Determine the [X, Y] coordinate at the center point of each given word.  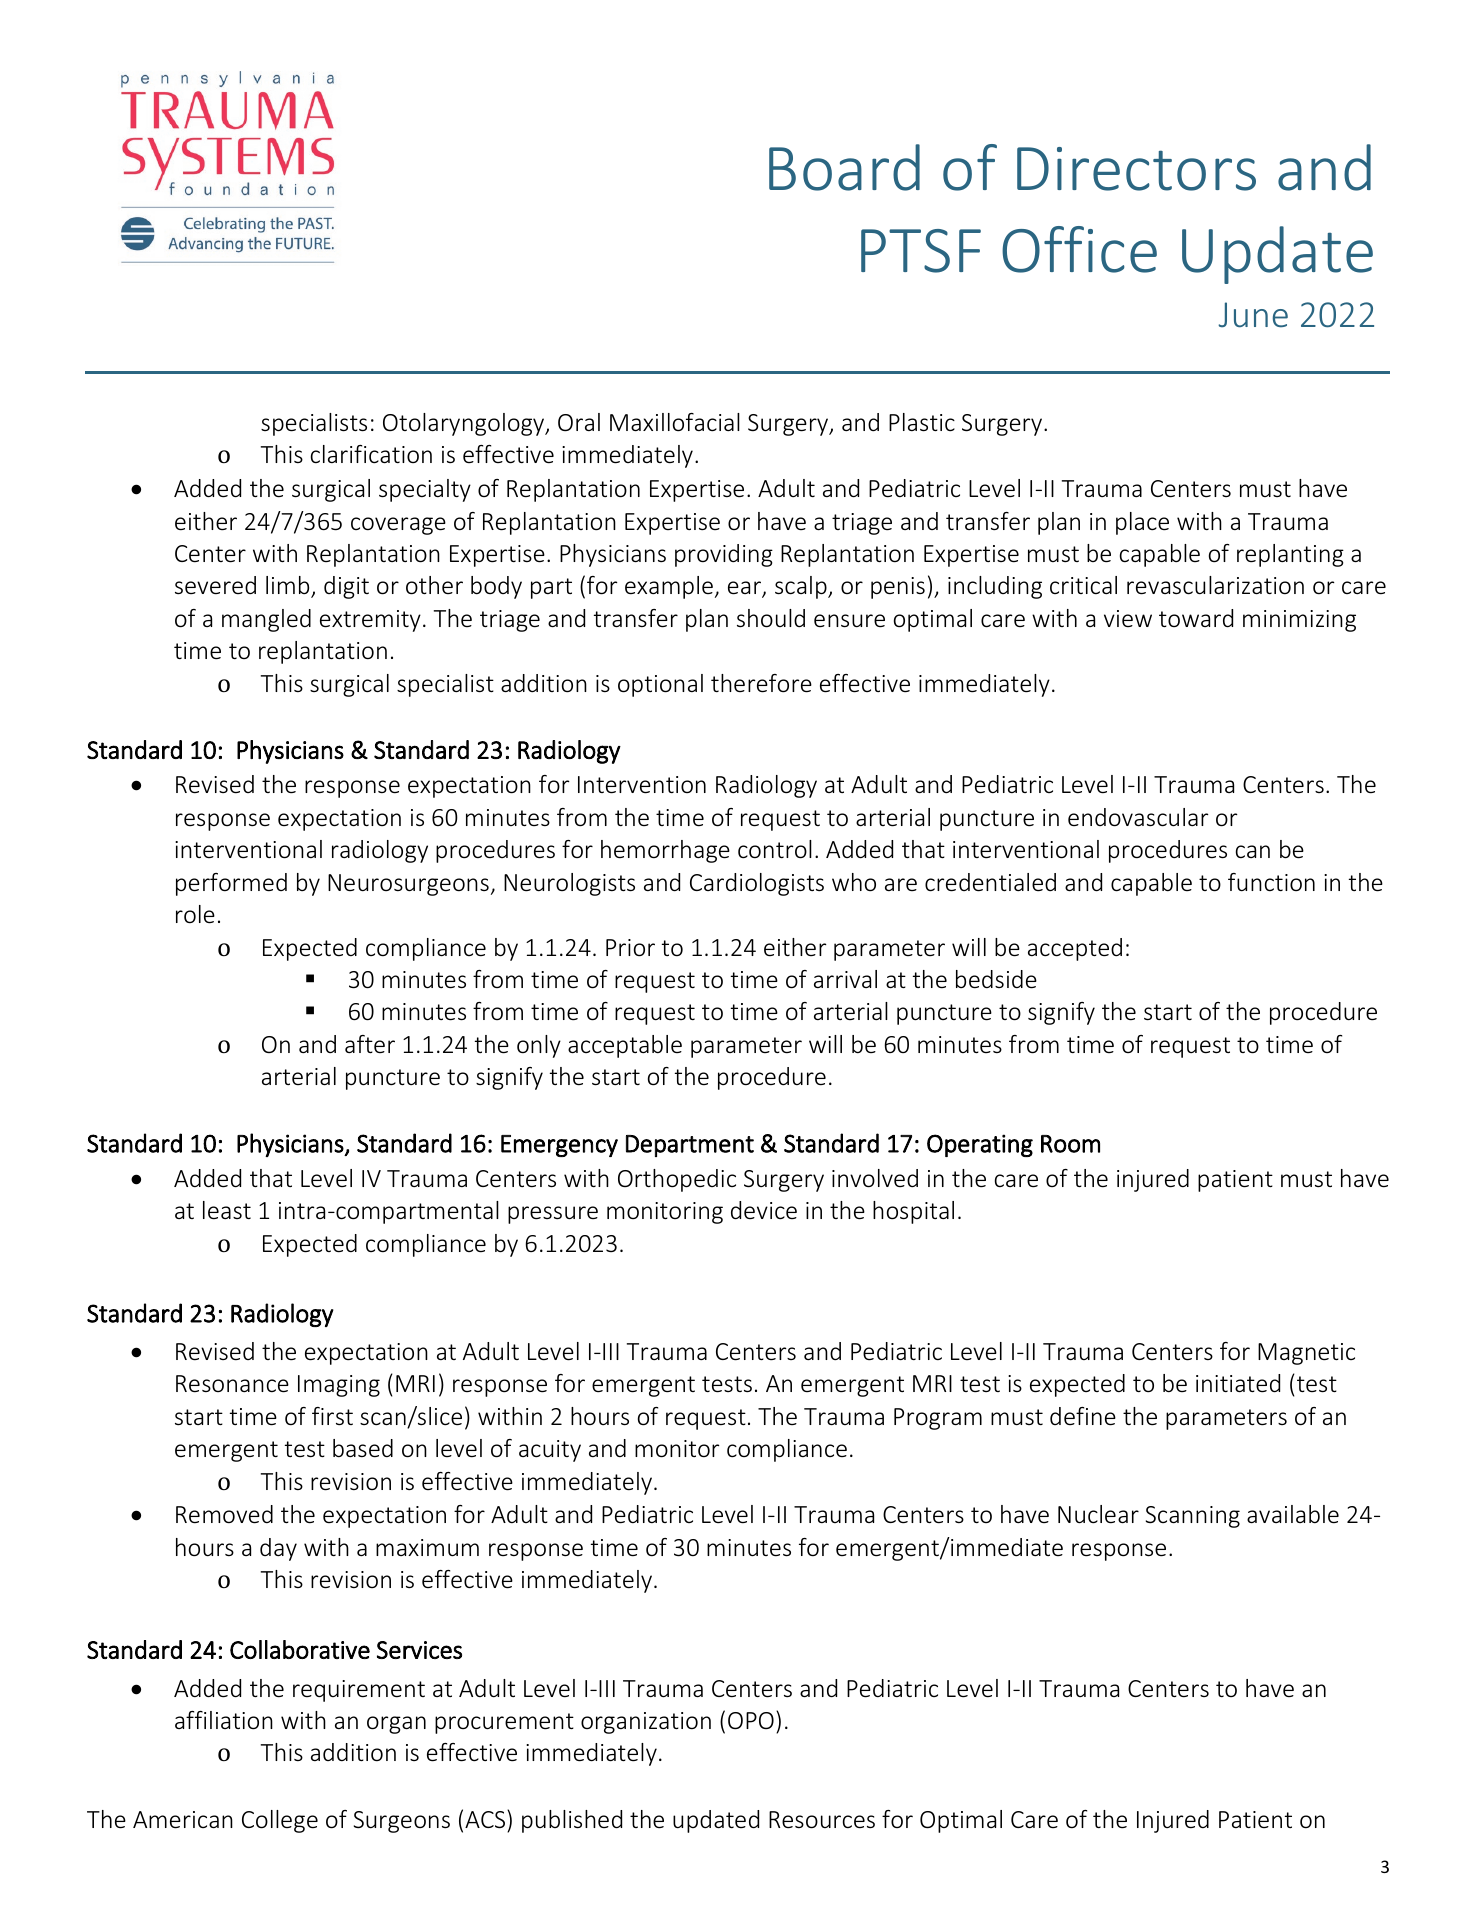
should [771, 618]
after [370, 1044]
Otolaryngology [465, 424]
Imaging [339, 1386]
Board [844, 167]
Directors [1136, 169]
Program [938, 1419]
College [280, 1821]
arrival [845, 979]
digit [346, 587]
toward [1196, 618]
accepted [1075, 949]
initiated [1238, 1383]
